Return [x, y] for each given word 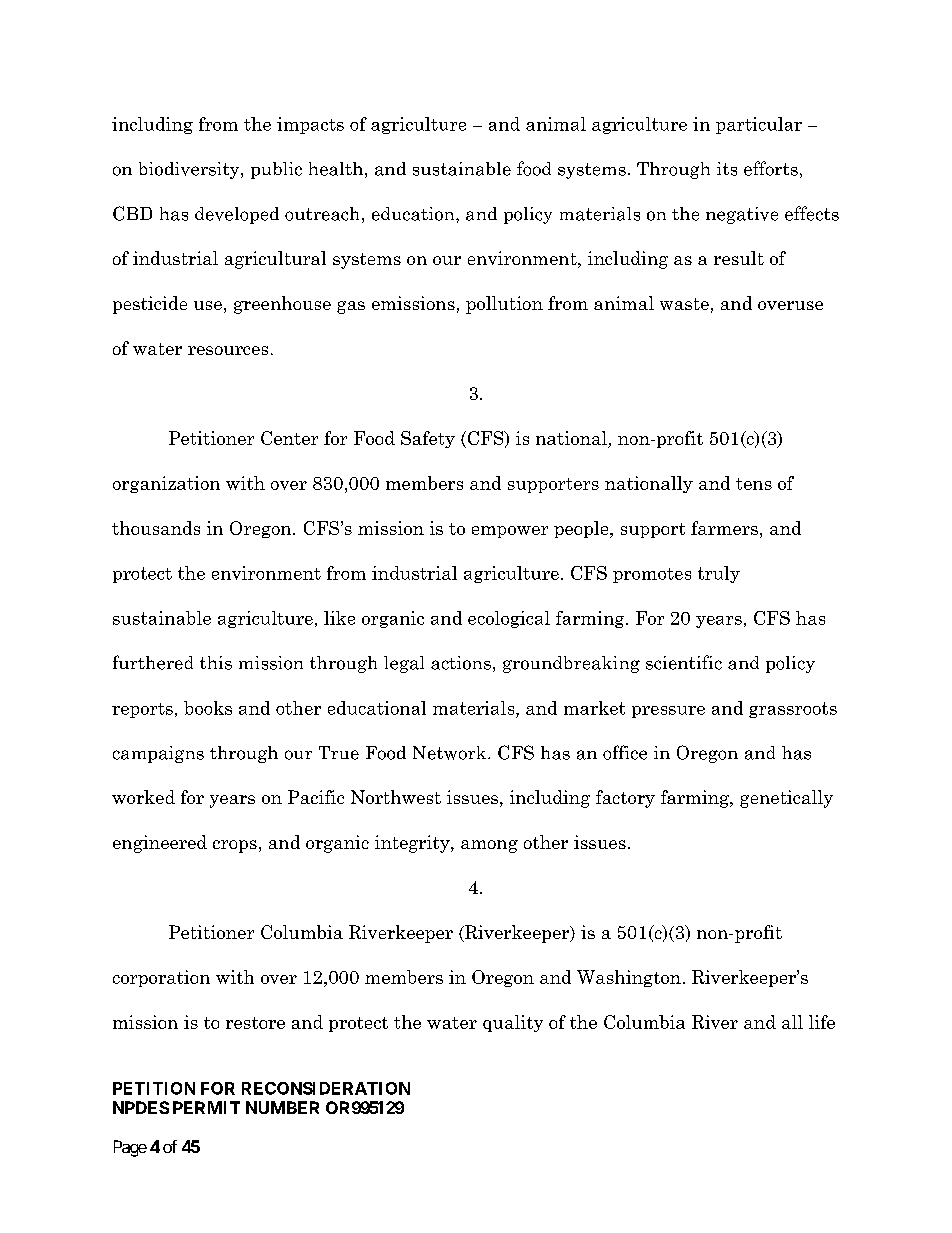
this [216, 663]
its [727, 169]
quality [513, 1023]
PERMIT [206, 1107]
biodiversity [190, 170]
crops [235, 846]
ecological [509, 619]
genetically [786, 799]
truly [719, 574]
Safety [428, 439]
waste [684, 304]
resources [228, 350]
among [489, 846]
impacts [310, 125]
